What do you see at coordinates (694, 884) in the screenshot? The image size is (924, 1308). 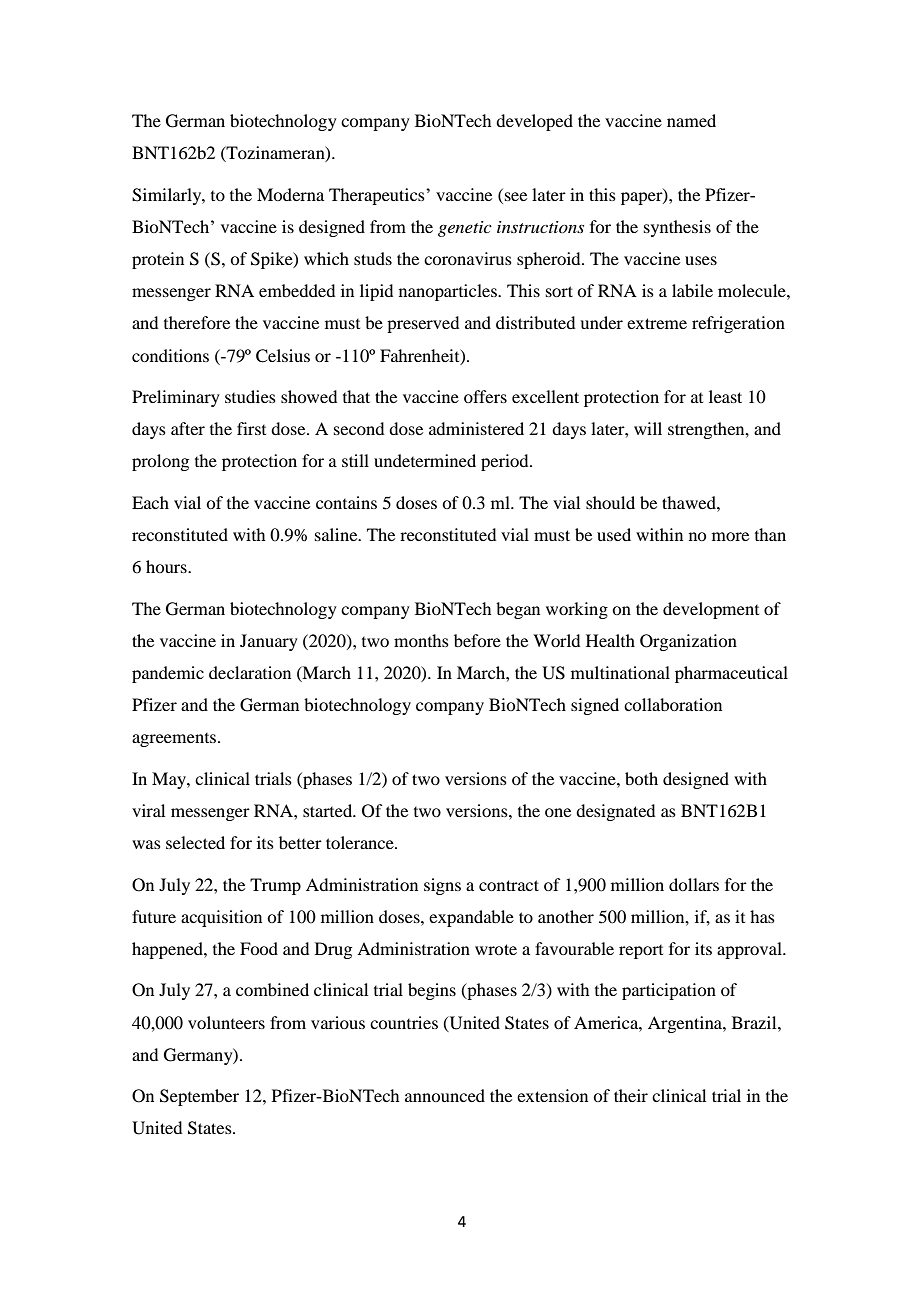 I see `dollars` at bounding box center [694, 884].
